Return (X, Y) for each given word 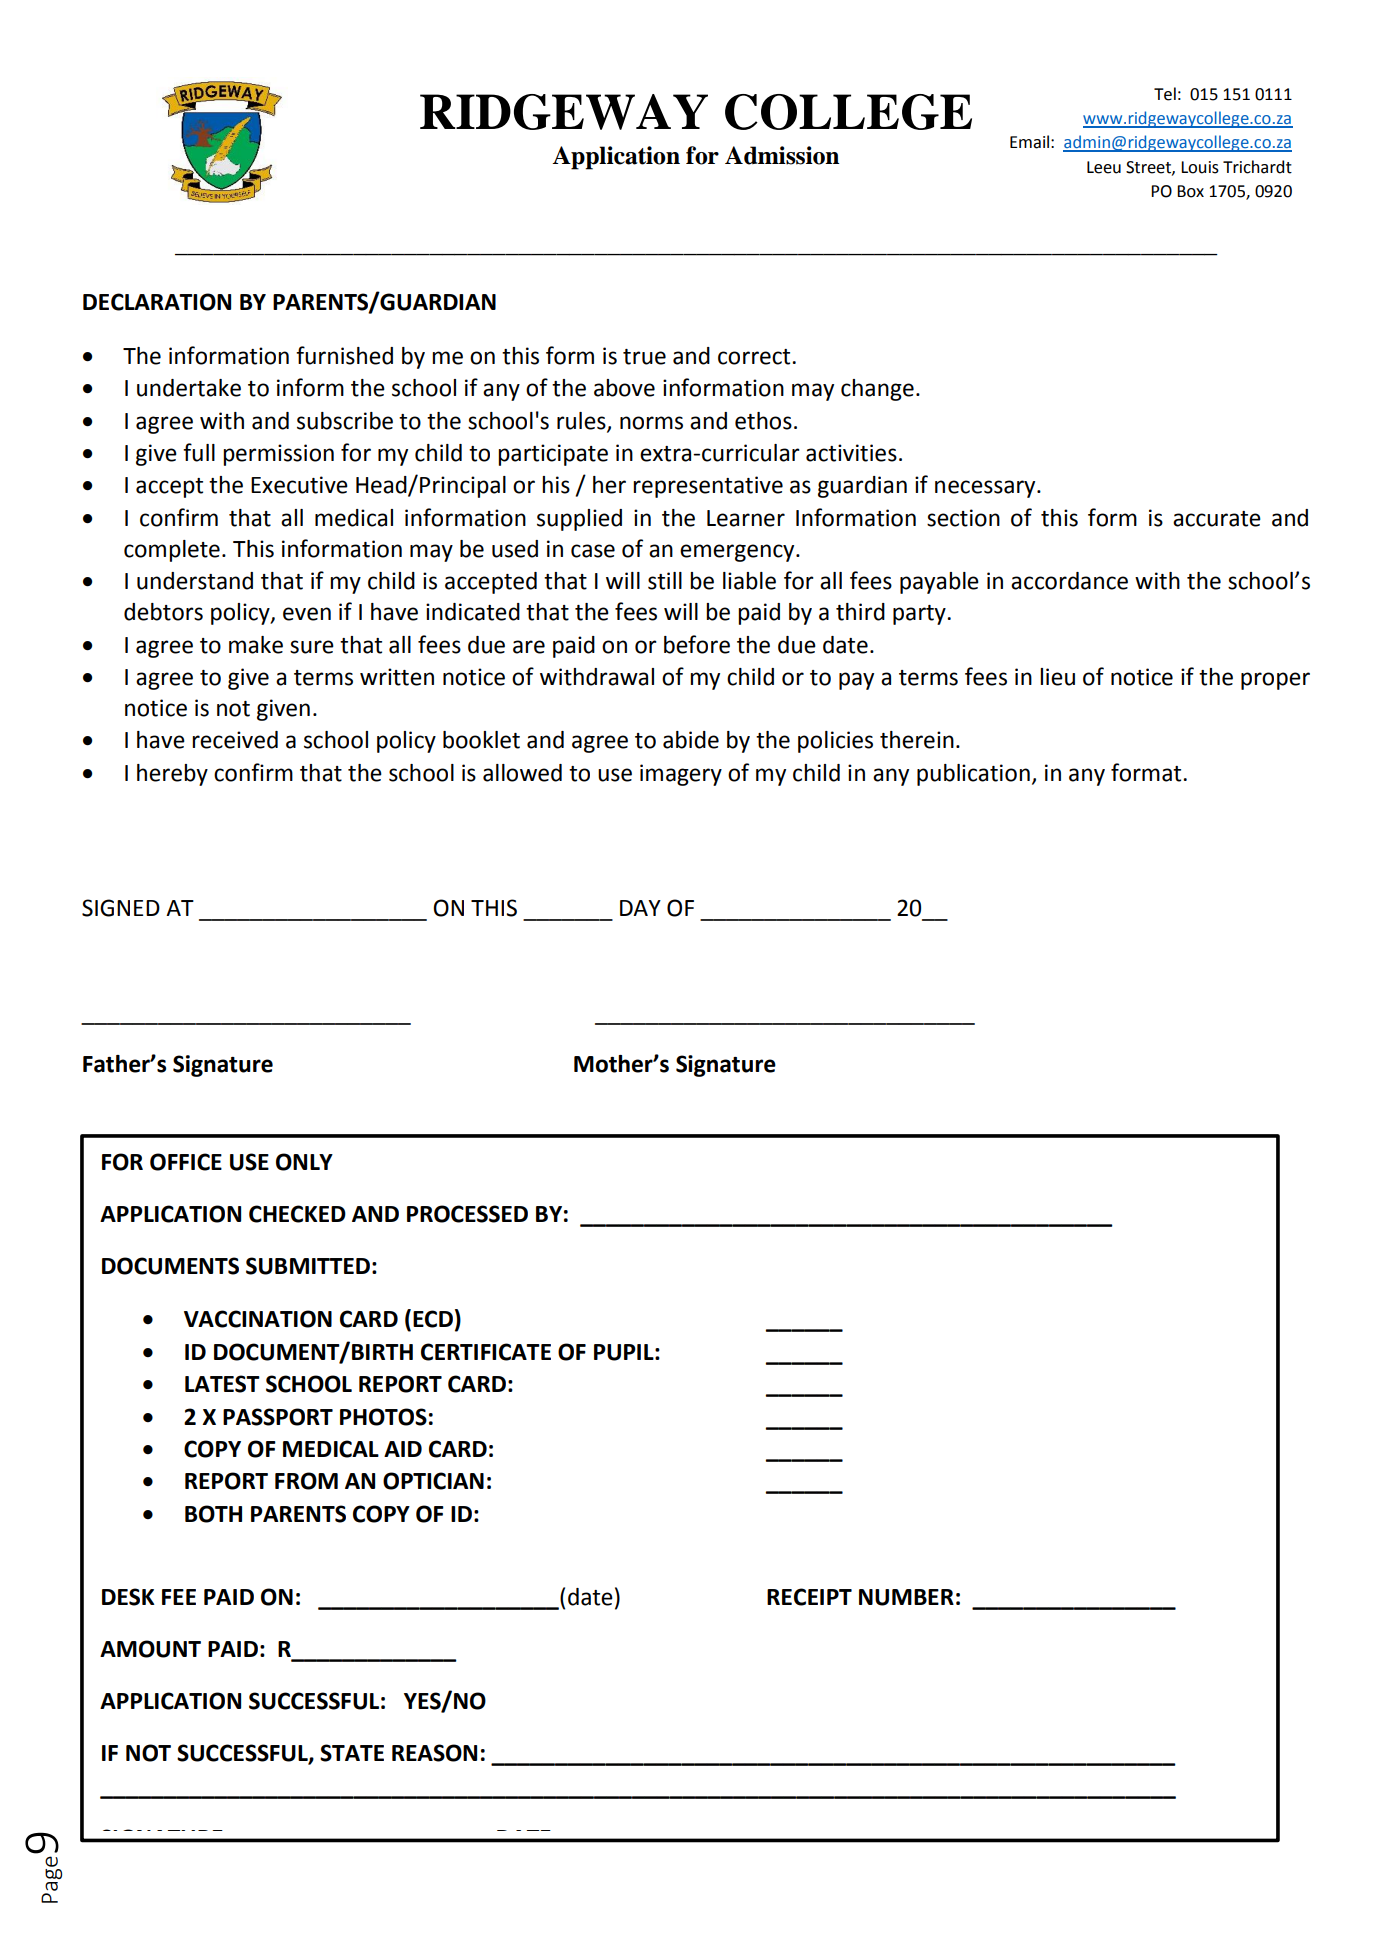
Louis (1200, 167)
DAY (640, 908)
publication (973, 775)
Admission (782, 155)
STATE (352, 1753)
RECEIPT (809, 1597)
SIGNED (121, 908)
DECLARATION (157, 302)
